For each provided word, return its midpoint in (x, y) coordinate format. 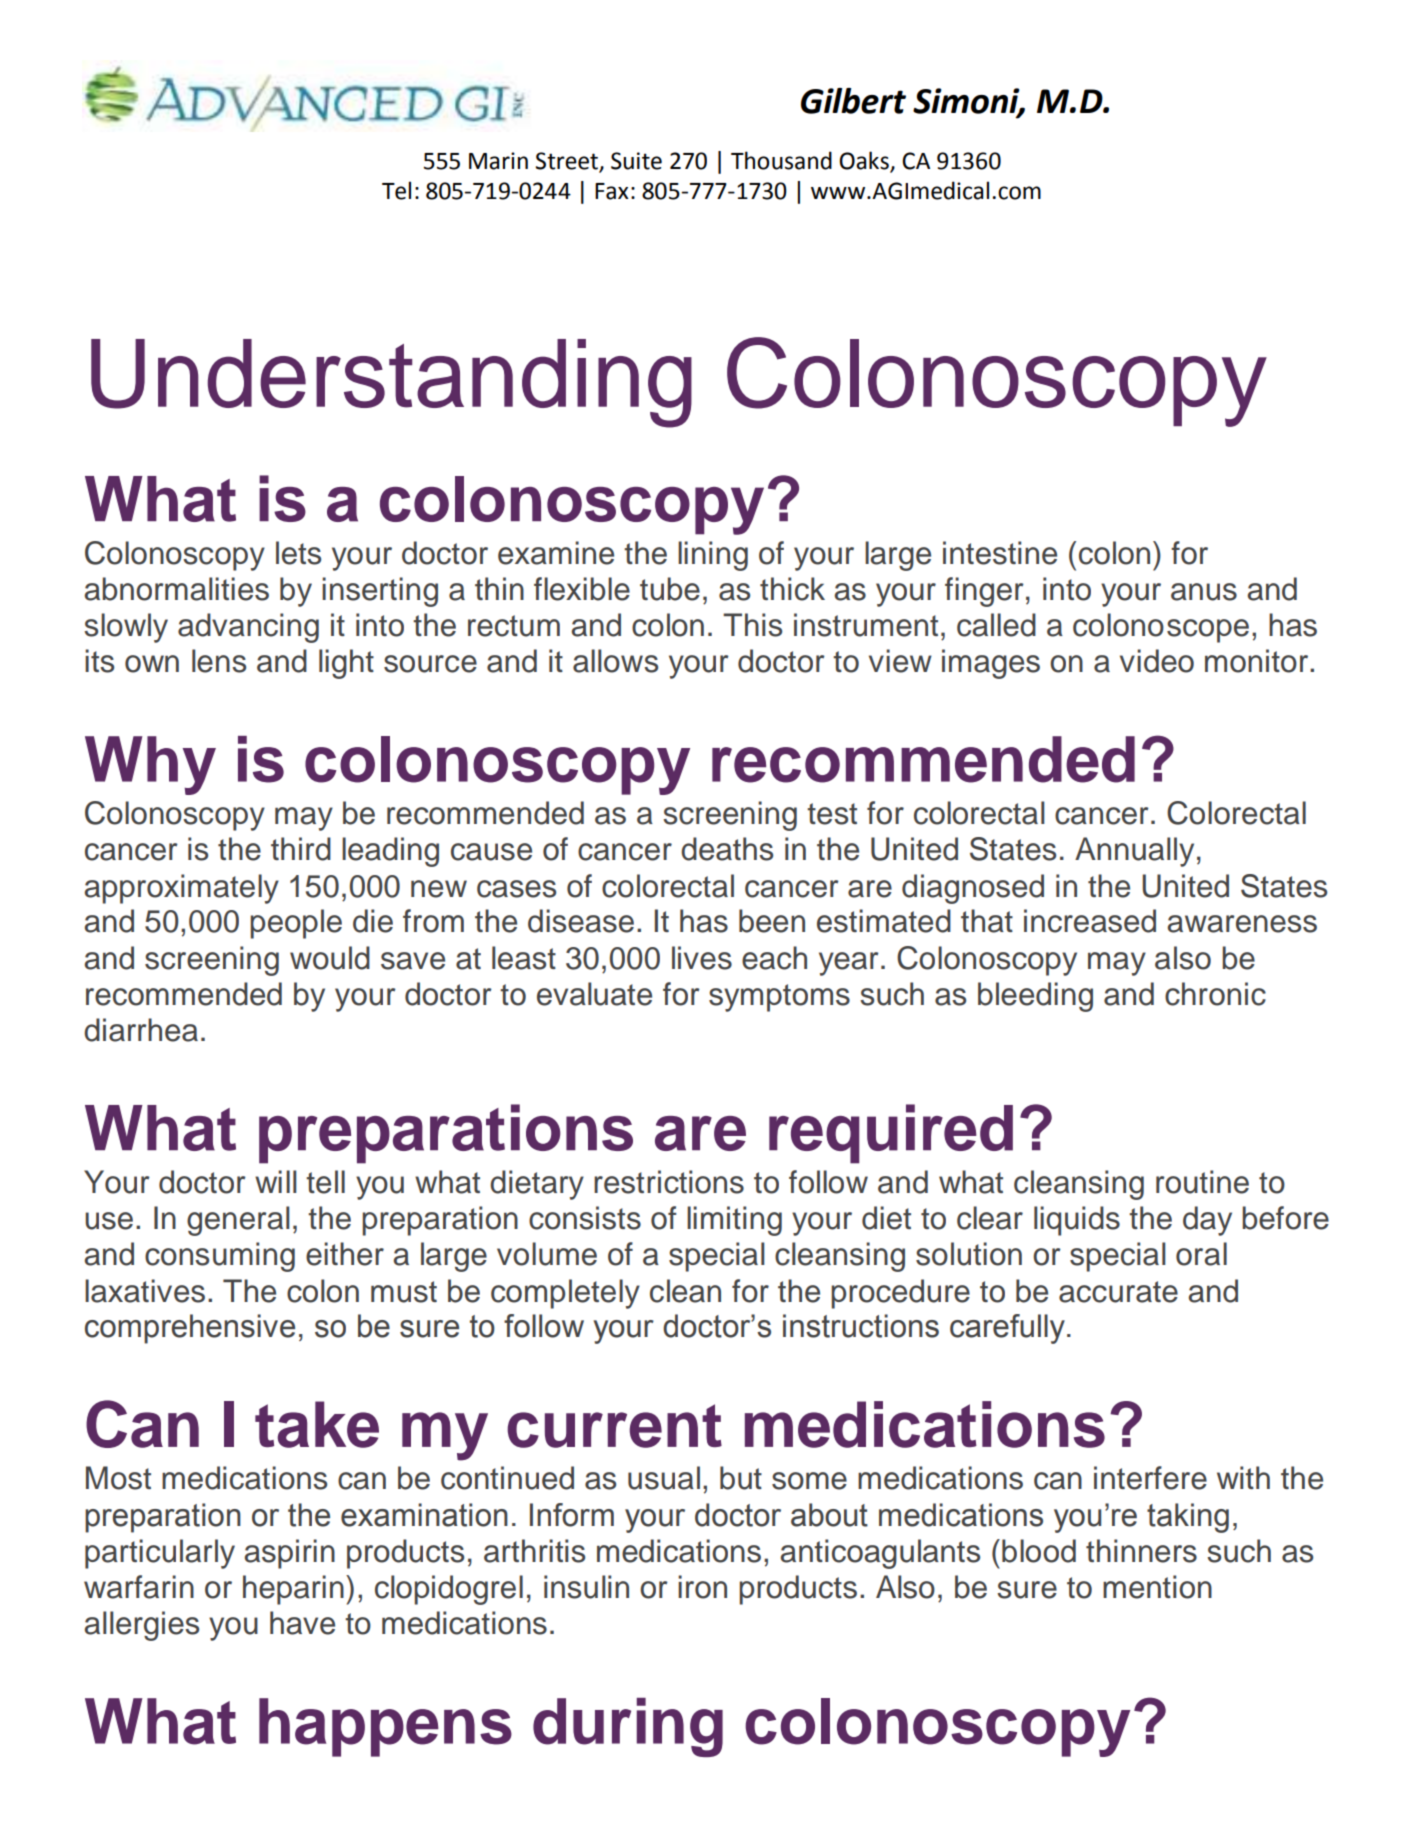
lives (702, 958)
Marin (498, 161)
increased (1090, 921)
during (628, 1727)
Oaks (864, 160)
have (302, 1623)
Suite (636, 161)
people (296, 924)
